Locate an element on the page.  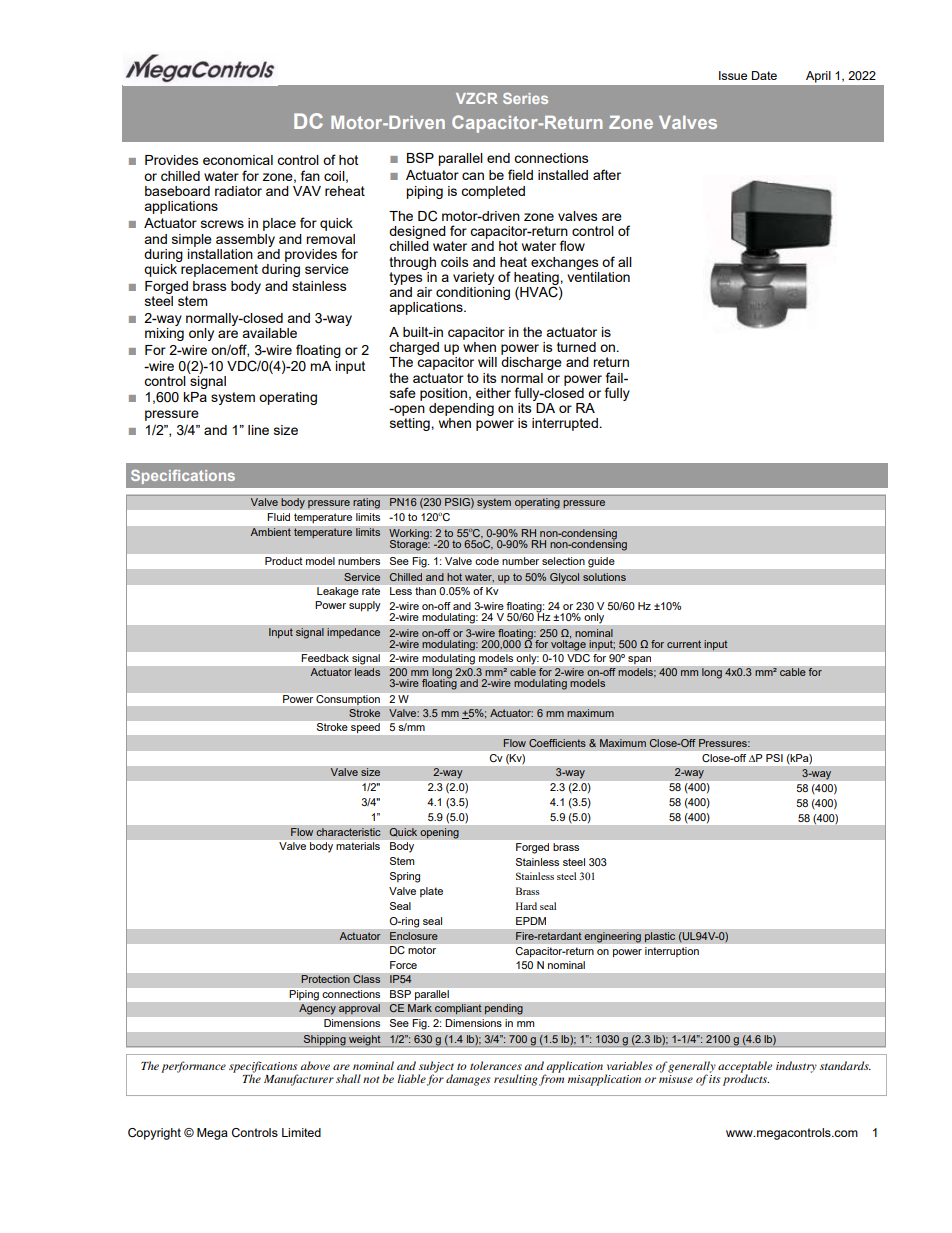
economical is located at coordinates (238, 160).
